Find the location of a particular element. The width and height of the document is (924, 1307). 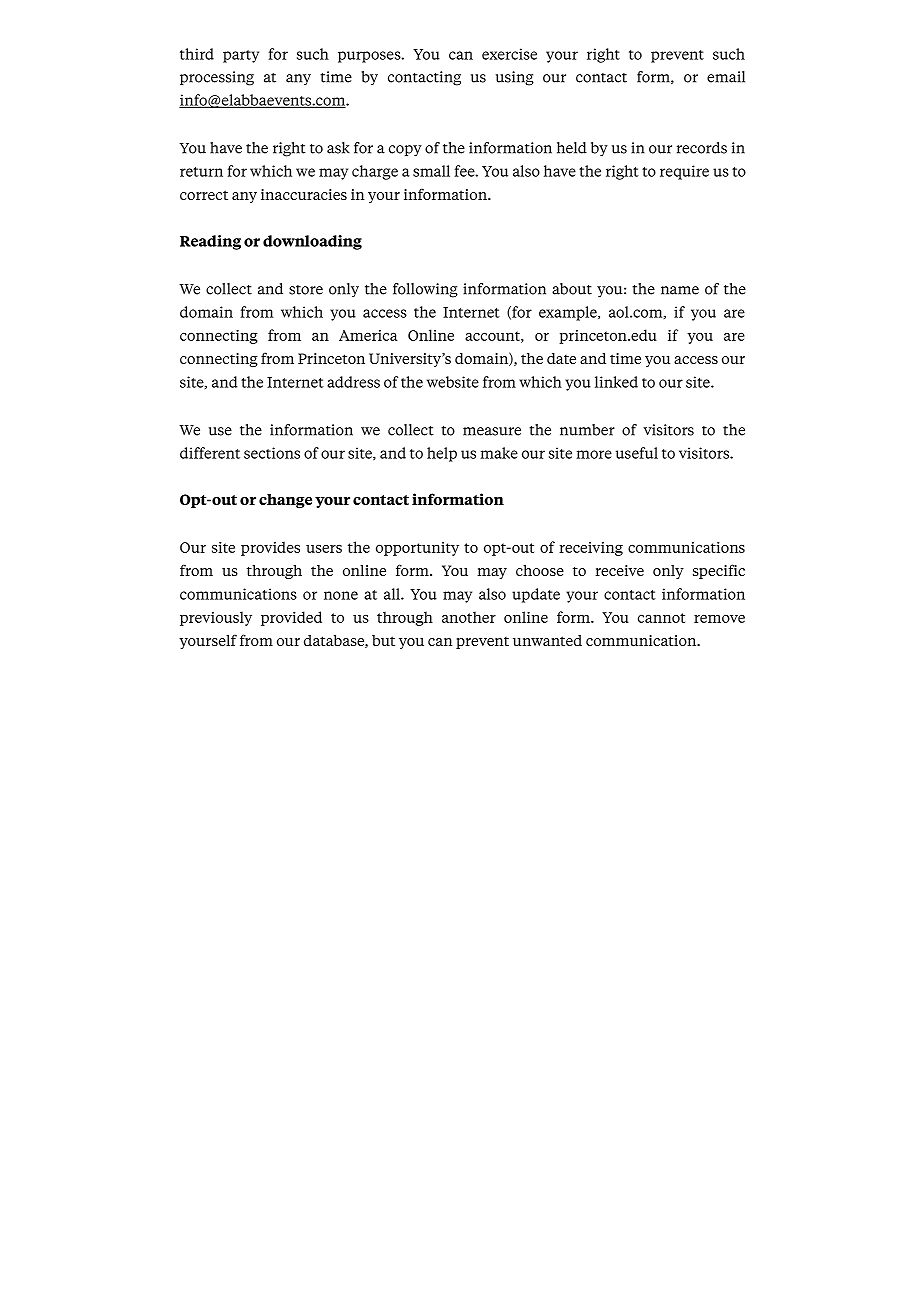

party is located at coordinates (241, 56).
